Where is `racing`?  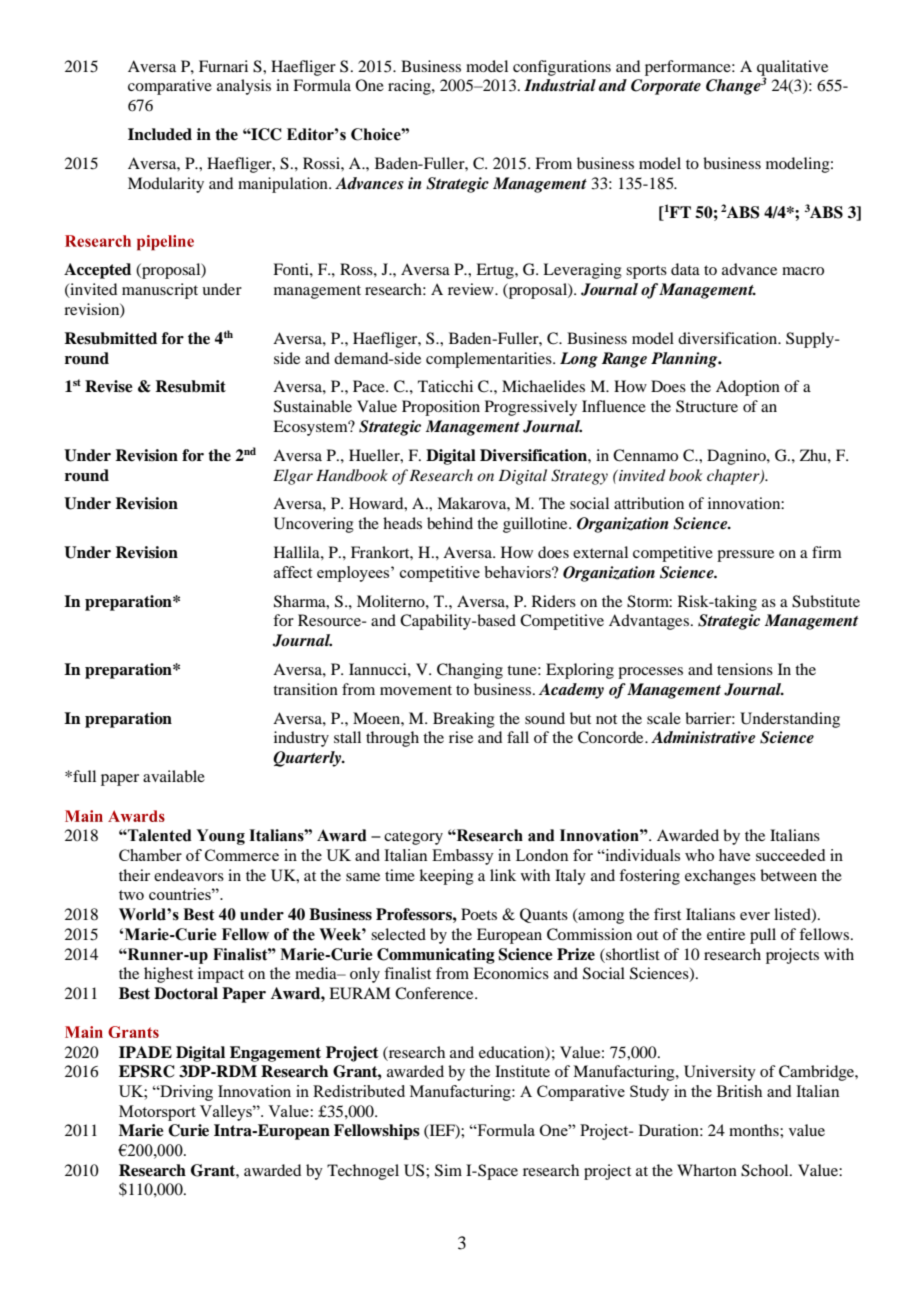
racing is located at coordinates (410, 87).
